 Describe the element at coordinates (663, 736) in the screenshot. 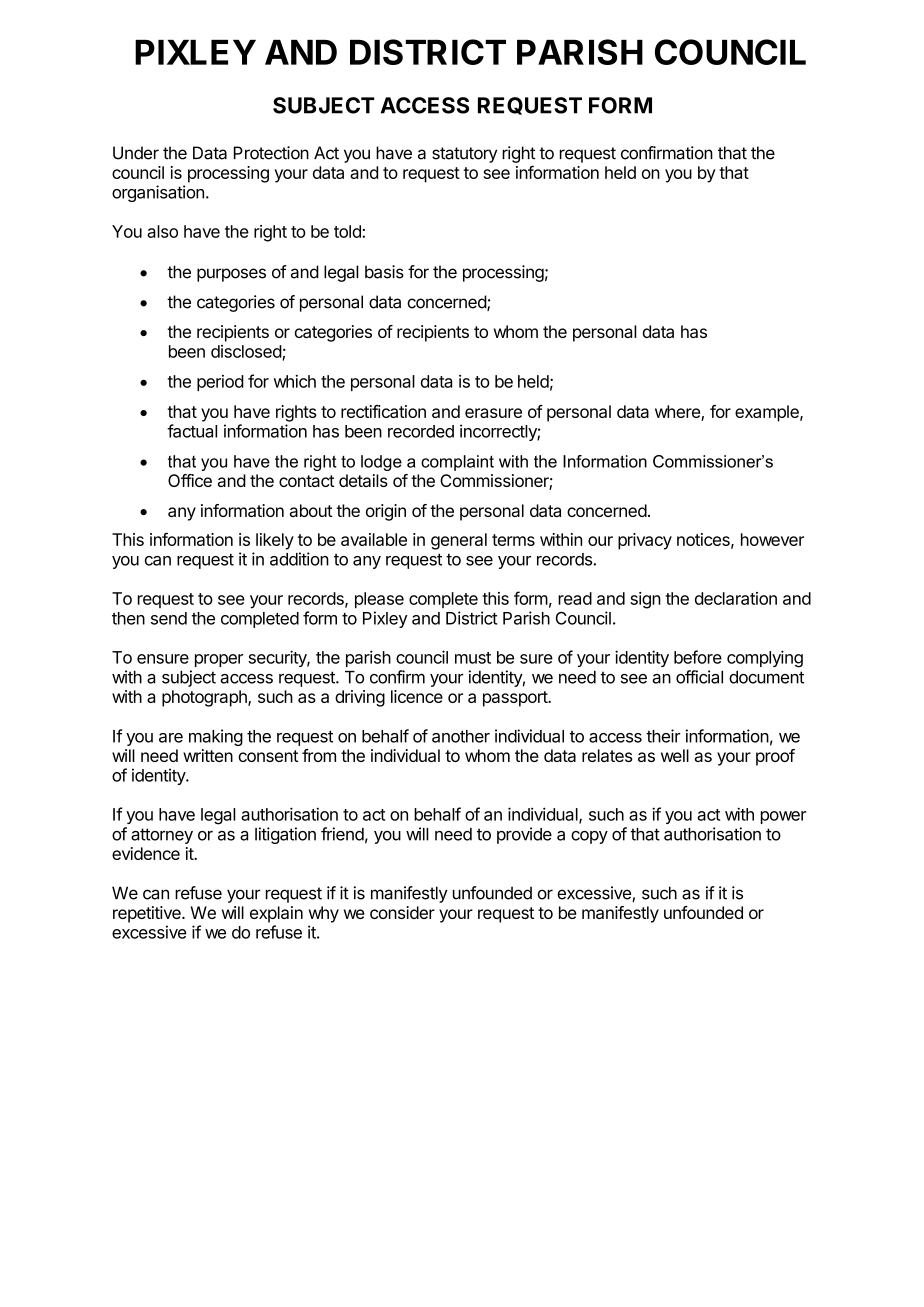

I see `their` at that location.
